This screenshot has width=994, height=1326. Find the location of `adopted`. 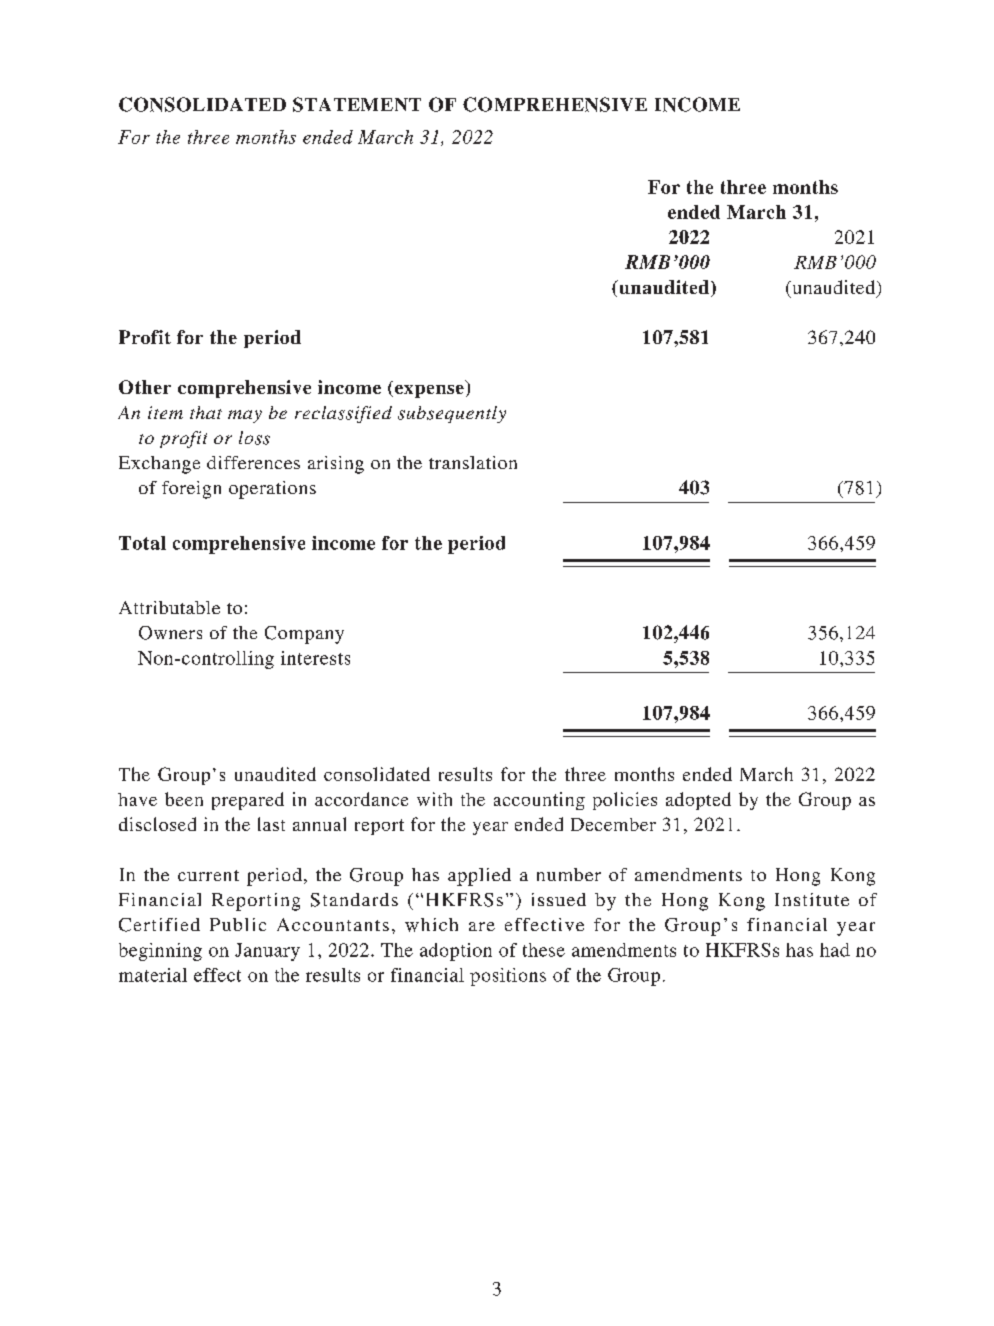

adopted is located at coordinates (698, 801).
